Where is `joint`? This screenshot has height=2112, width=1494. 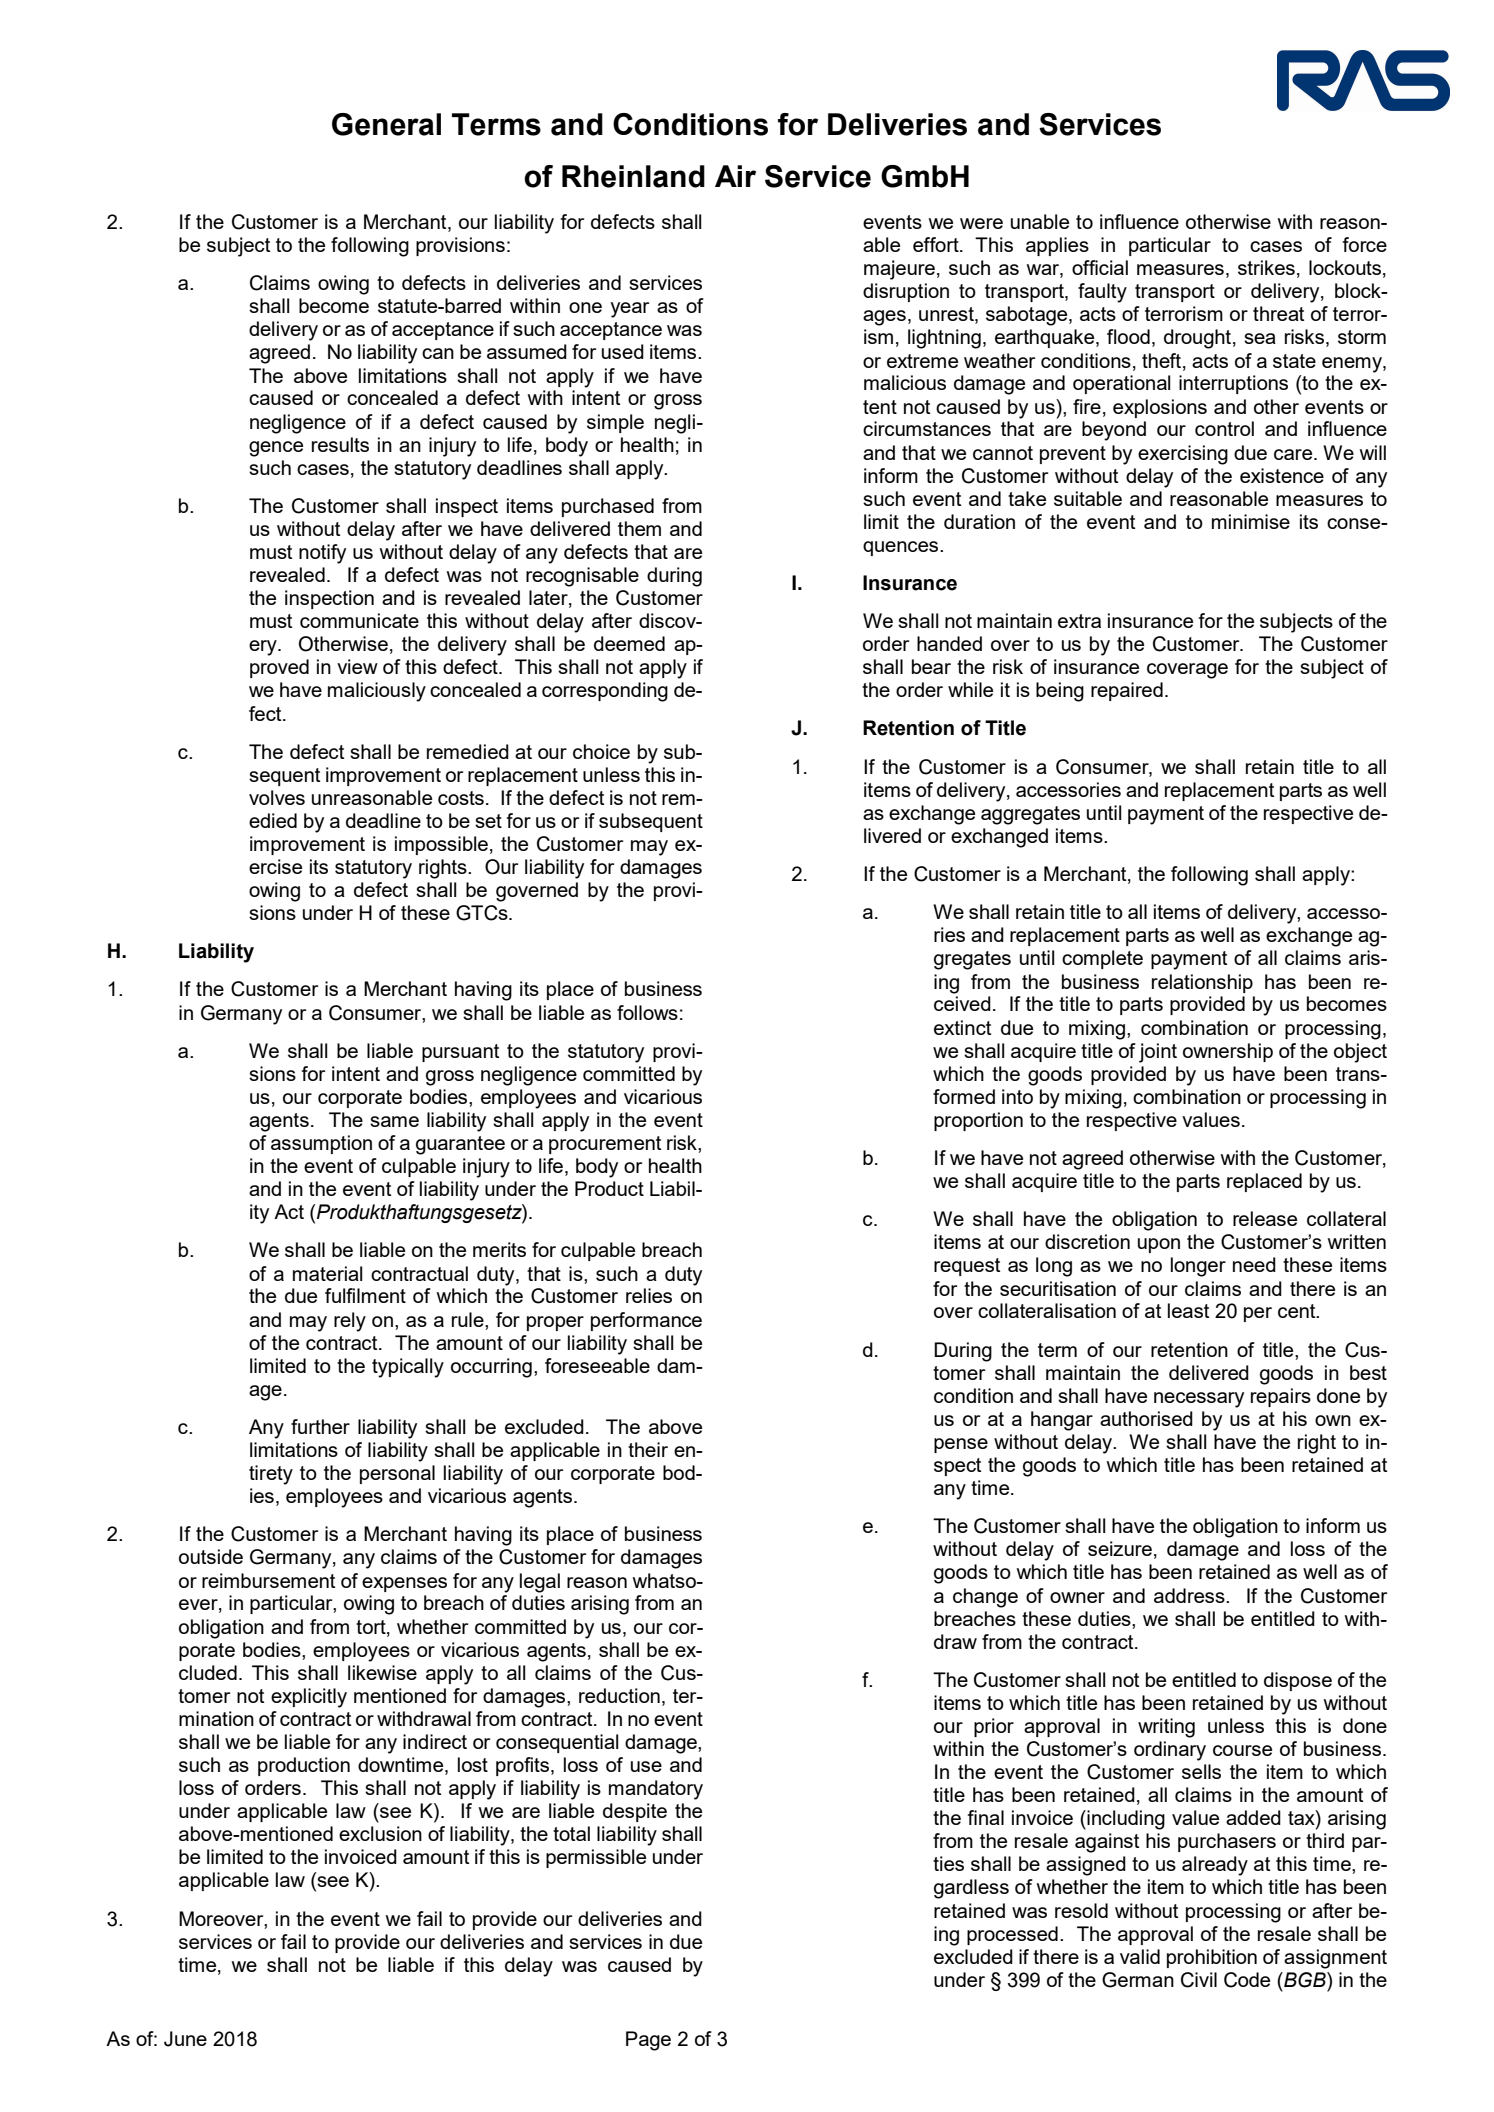 joint is located at coordinates (1158, 1053).
